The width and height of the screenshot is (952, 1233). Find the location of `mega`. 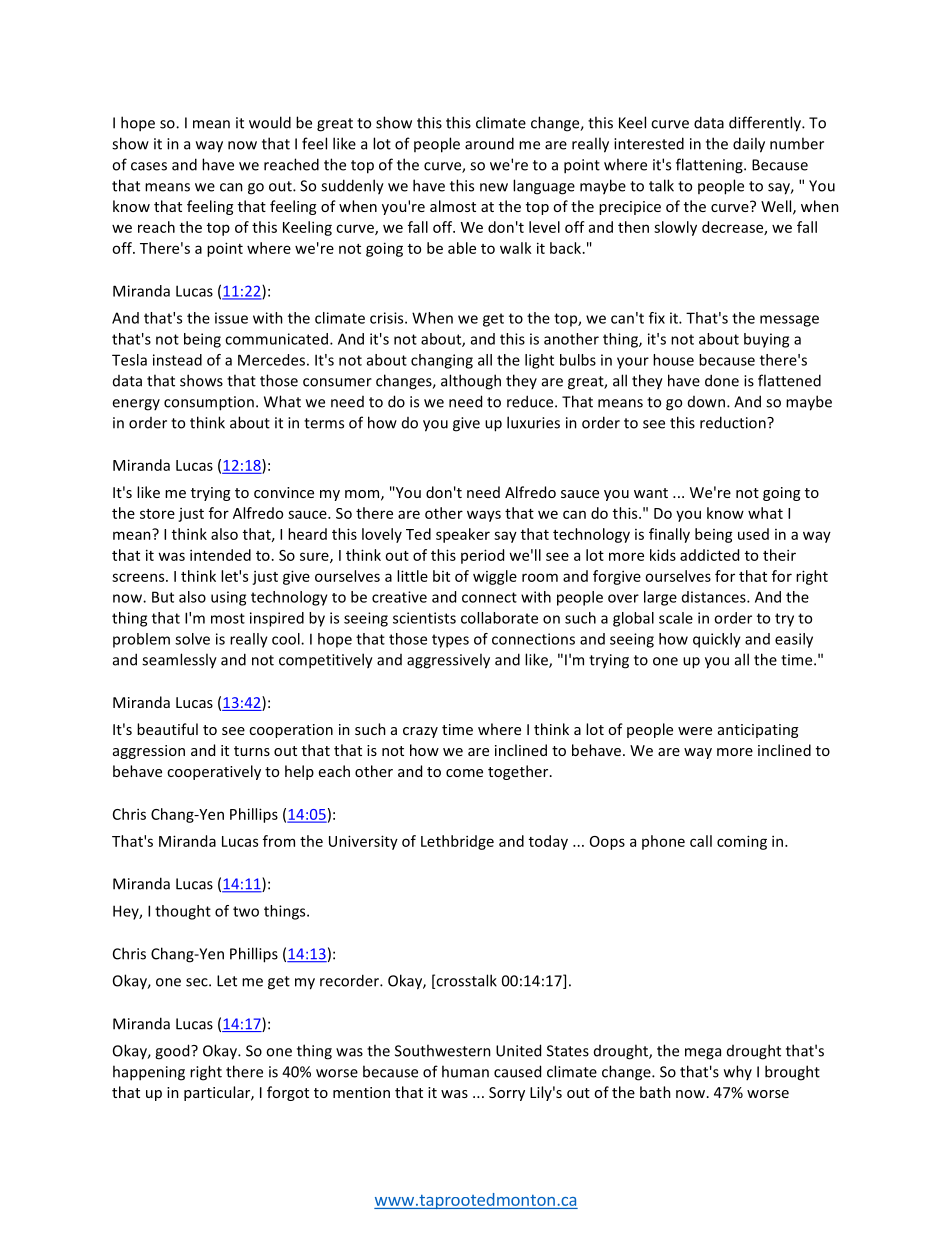

mega is located at coordinates (703, 1054).
